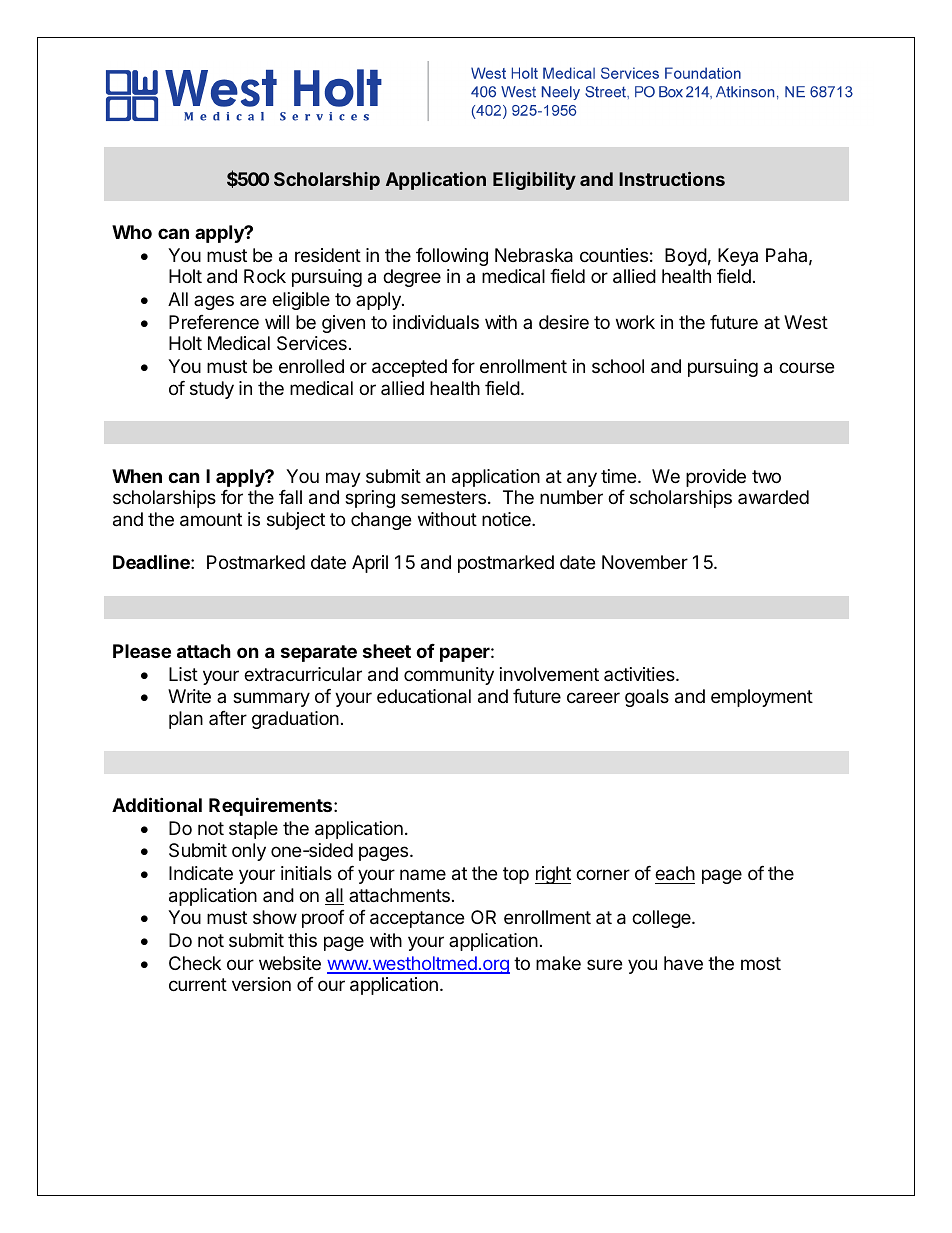 The width and height of the page is (952, 1233). What do you see at coordinates (672, 178) in the page?
I see `Instructions` at bounding box center [672, 178].
